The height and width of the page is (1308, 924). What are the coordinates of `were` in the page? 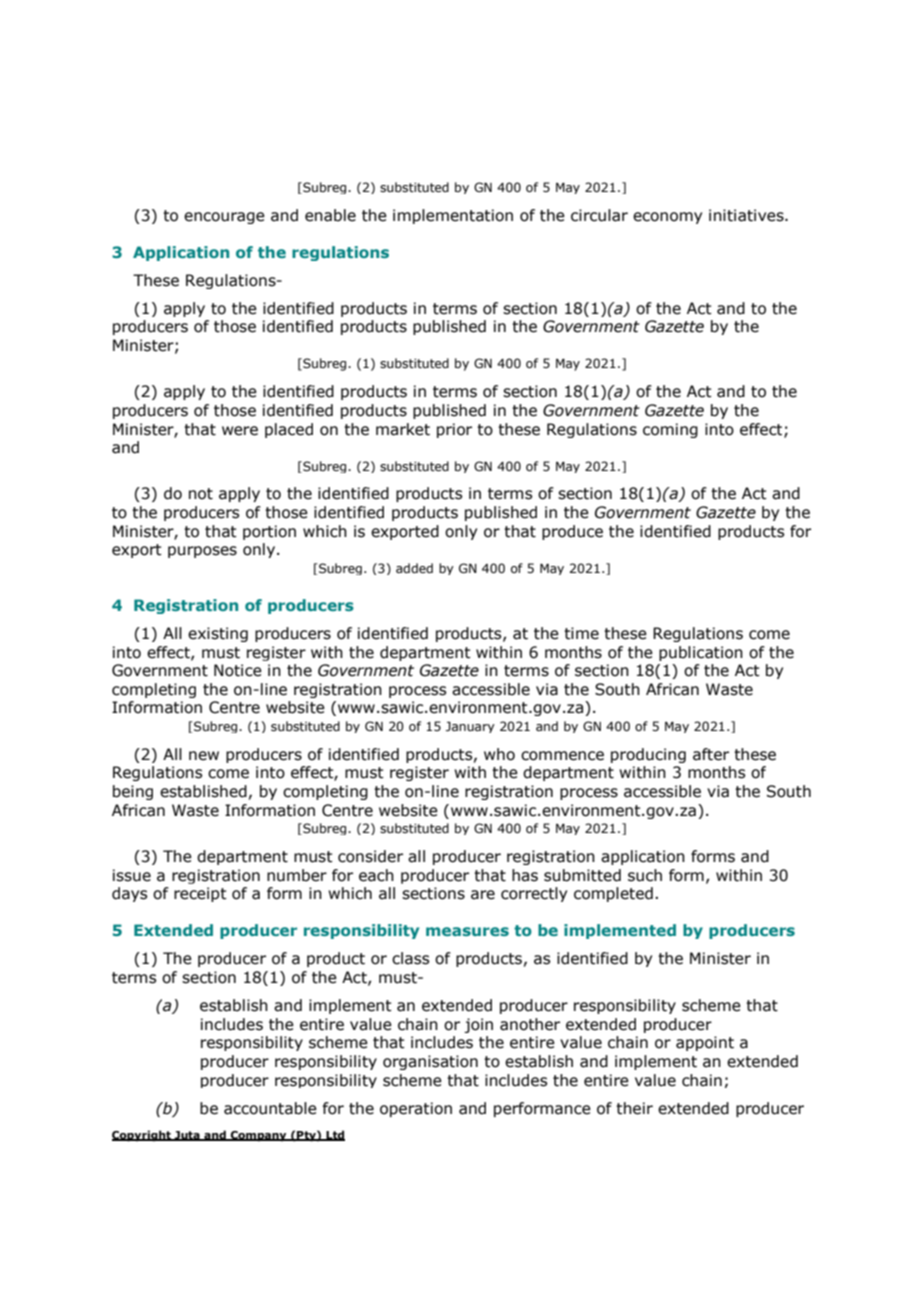 It's located at (240, 431).
